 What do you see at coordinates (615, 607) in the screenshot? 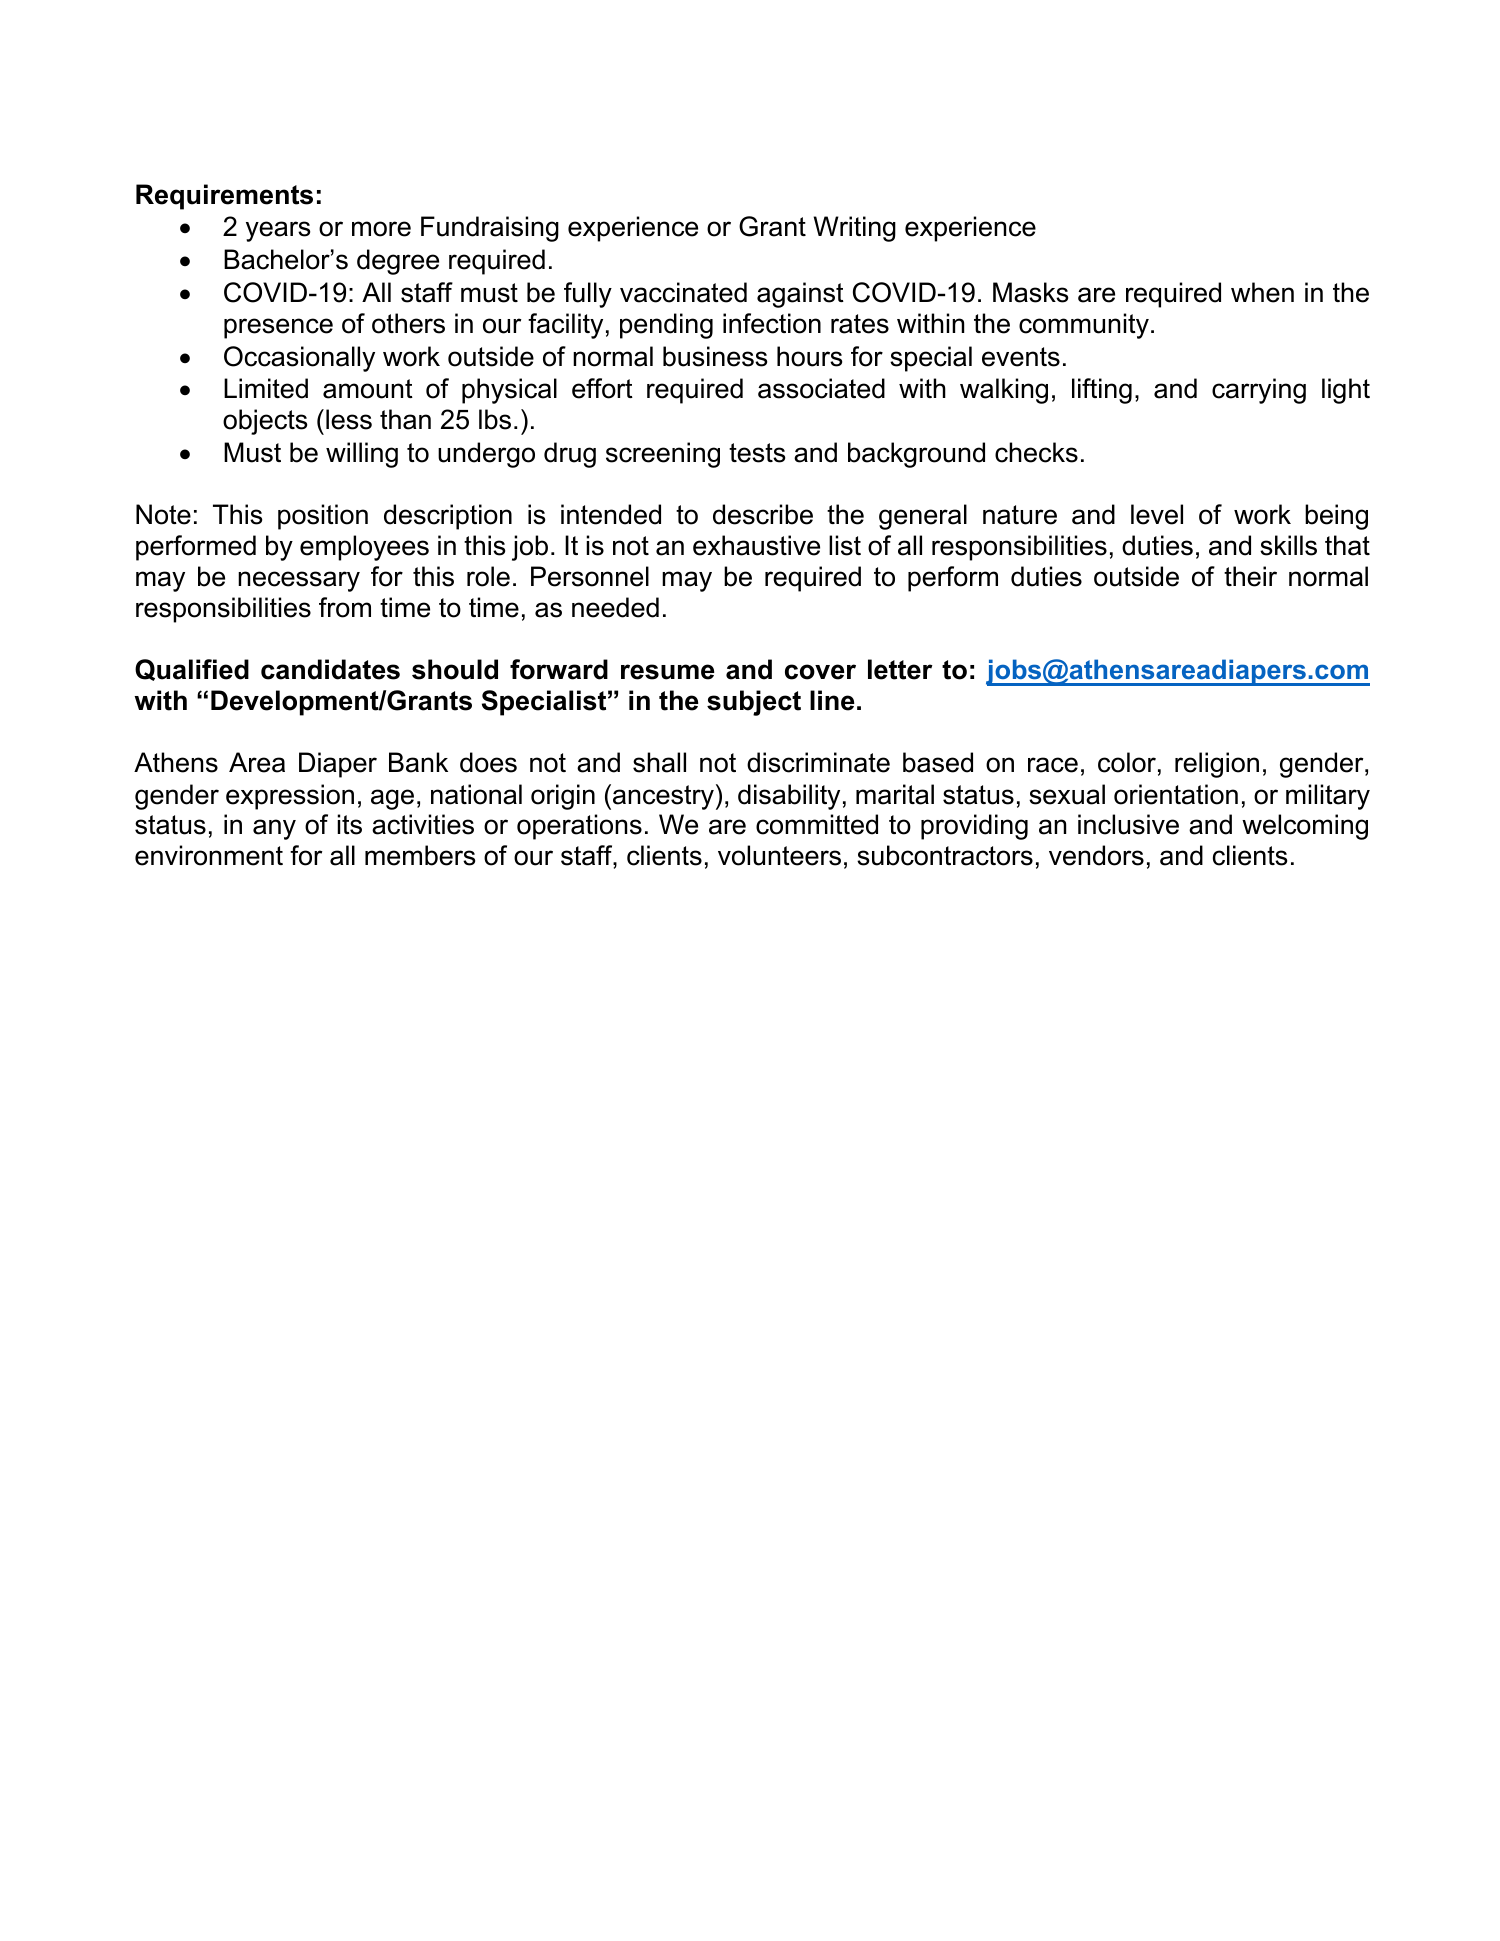
I see `needed` at bounding box center [615, 607].
